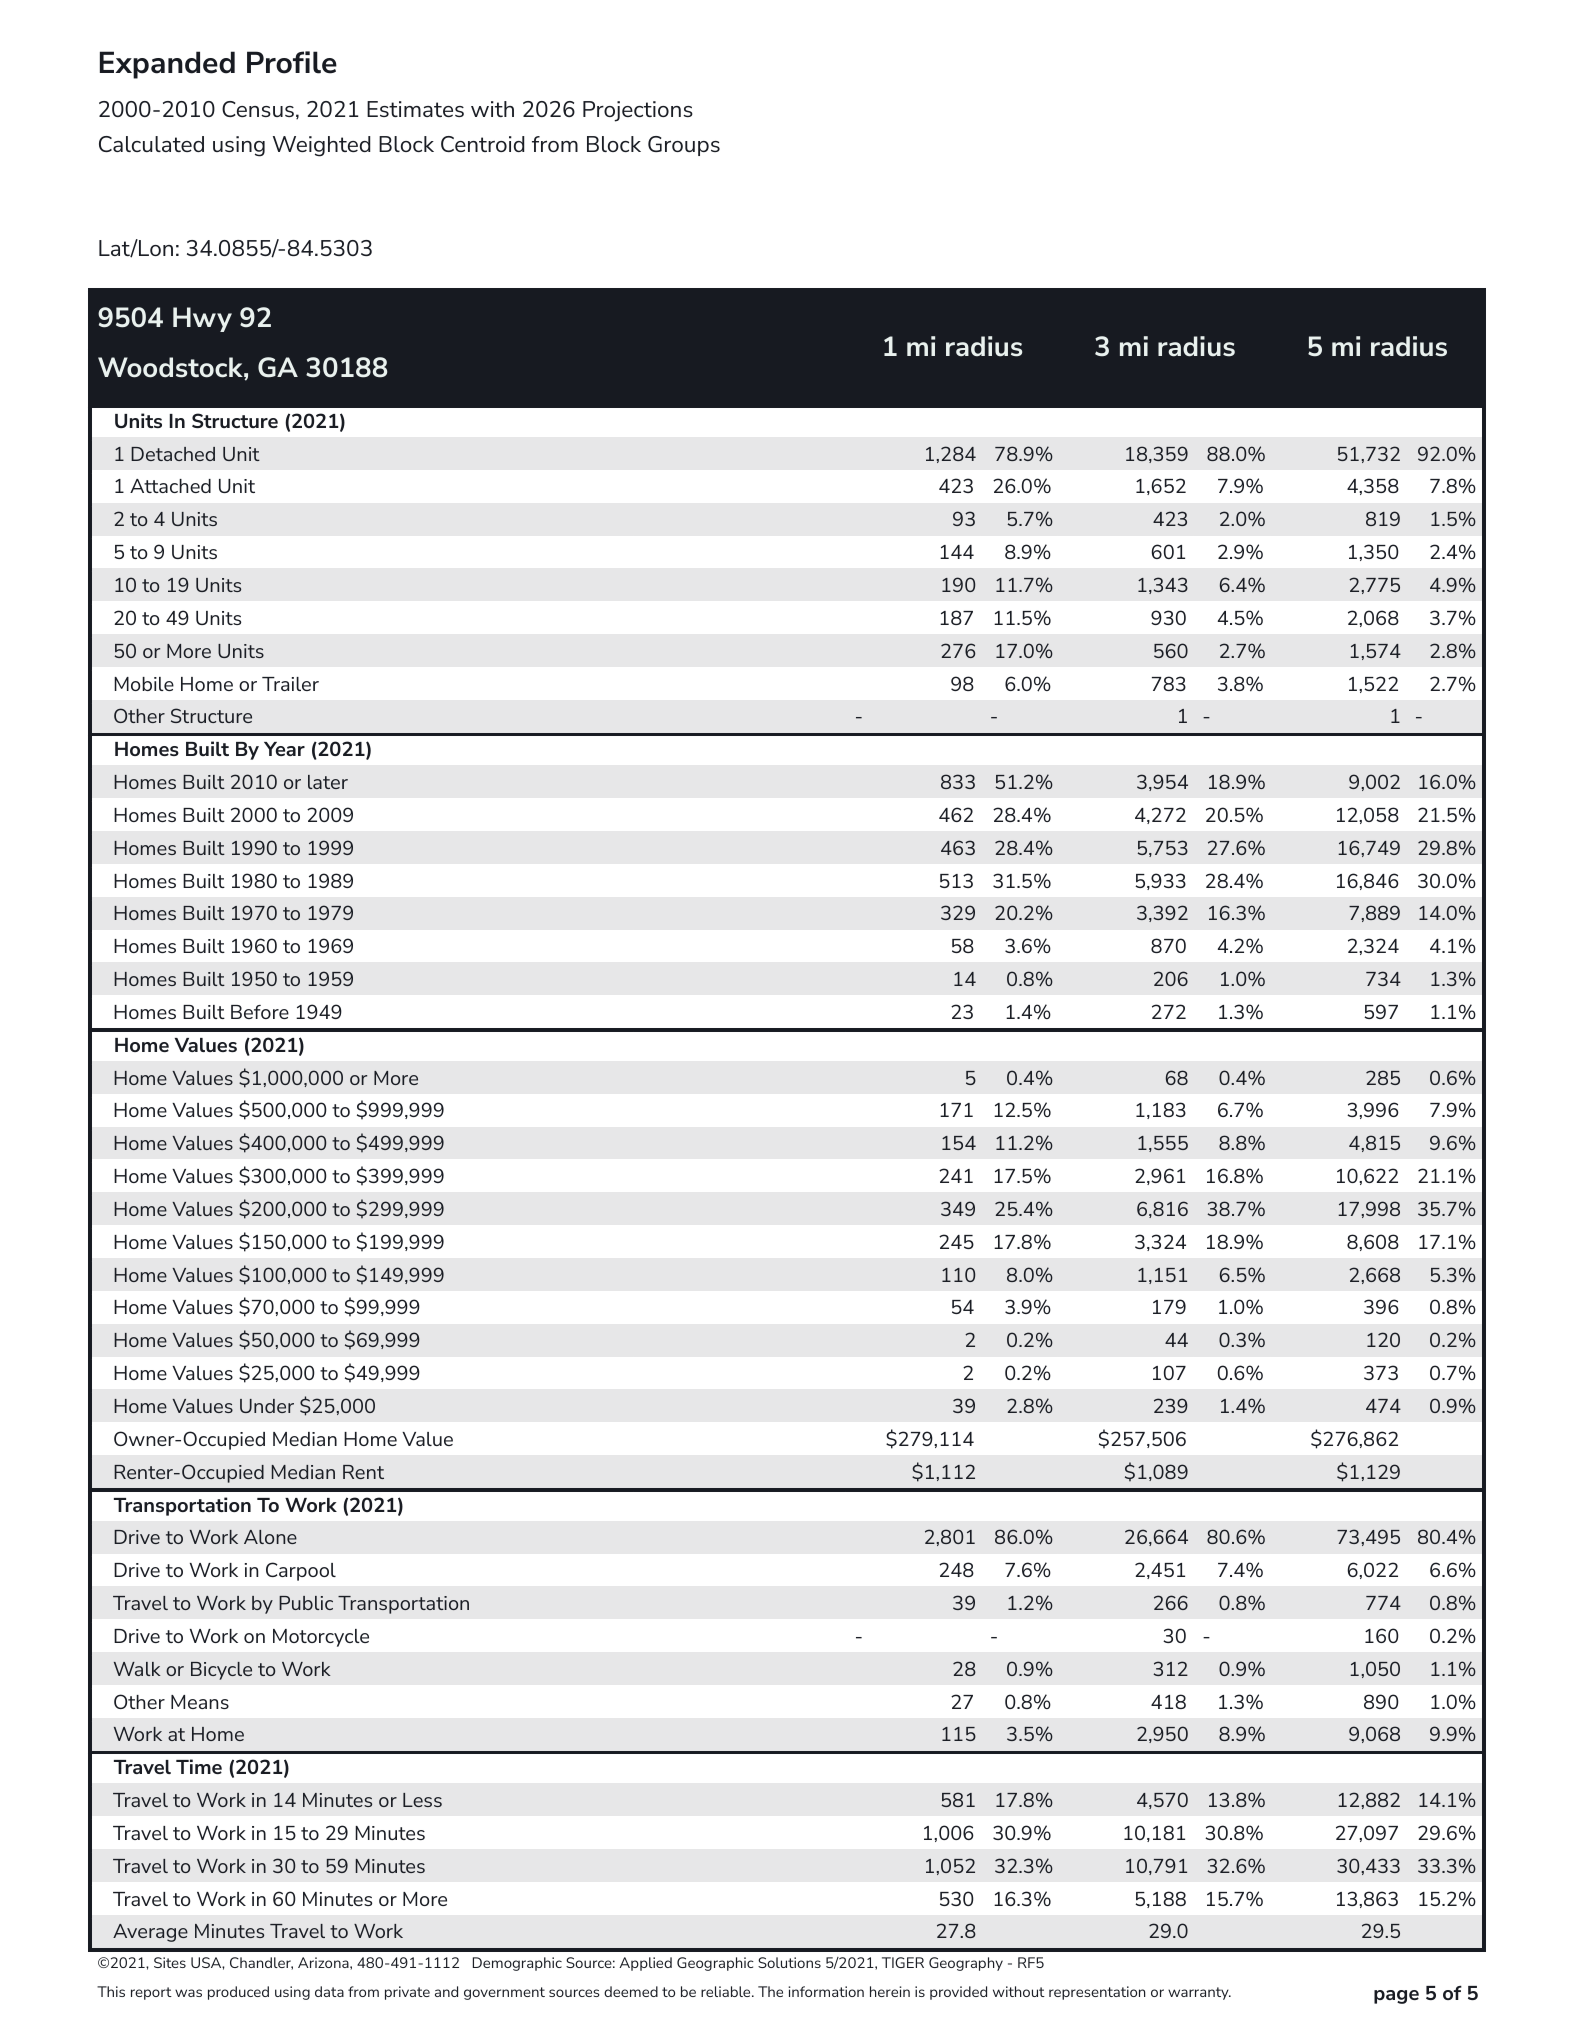  I want to click on Under, so click(267, 1406).
